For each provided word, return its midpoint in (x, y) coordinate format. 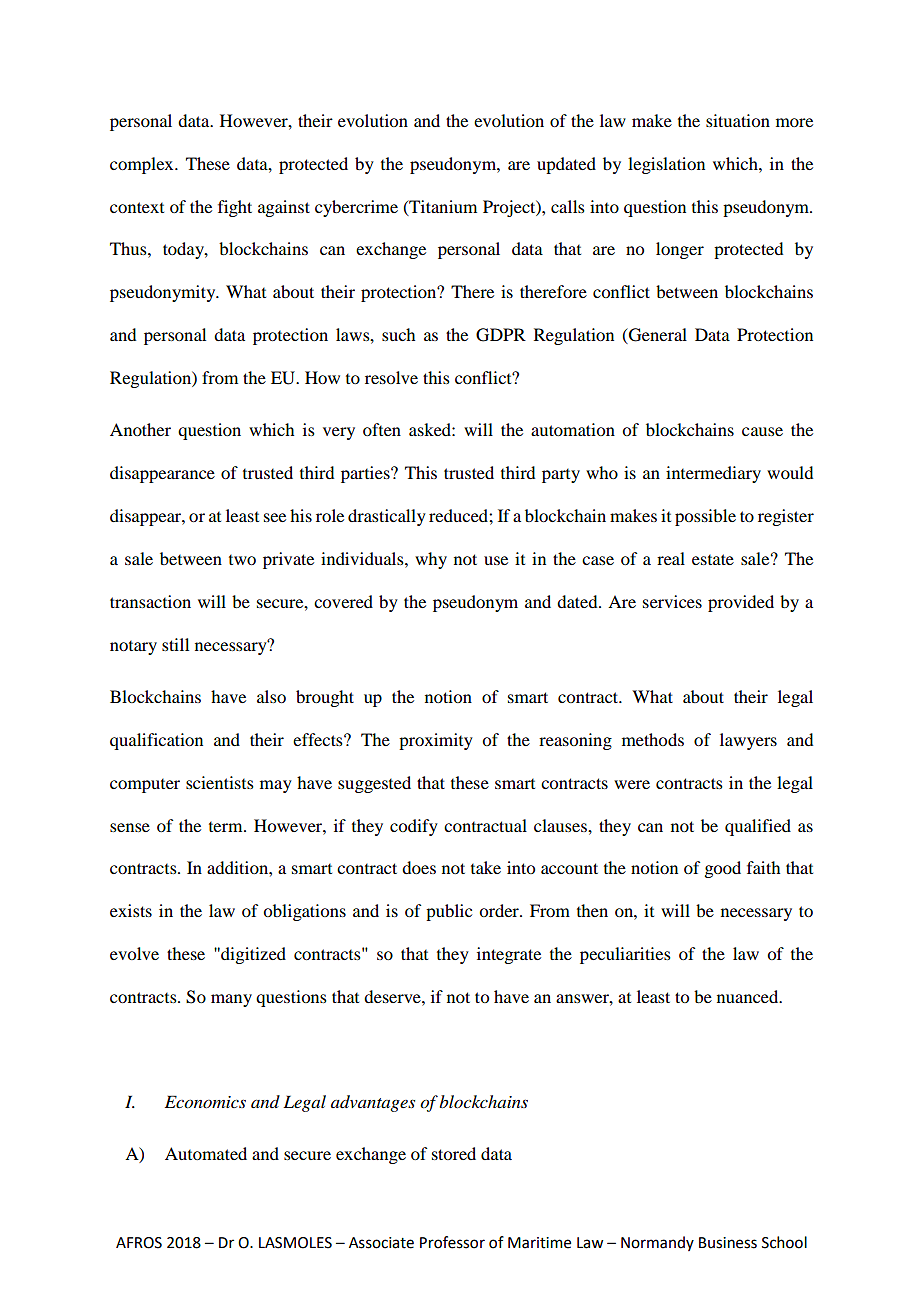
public (449, 912)
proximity (436, 741)
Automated (206, 1153)
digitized (252, 955)
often (382, 429)
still (175, 644)
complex (143, 165)
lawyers (748, 741)
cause (762, 431)
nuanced (749, 996)
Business (728, 1243)
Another (140, 429)
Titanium (442, 207)
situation (738, 120)
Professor (452, 1242)
